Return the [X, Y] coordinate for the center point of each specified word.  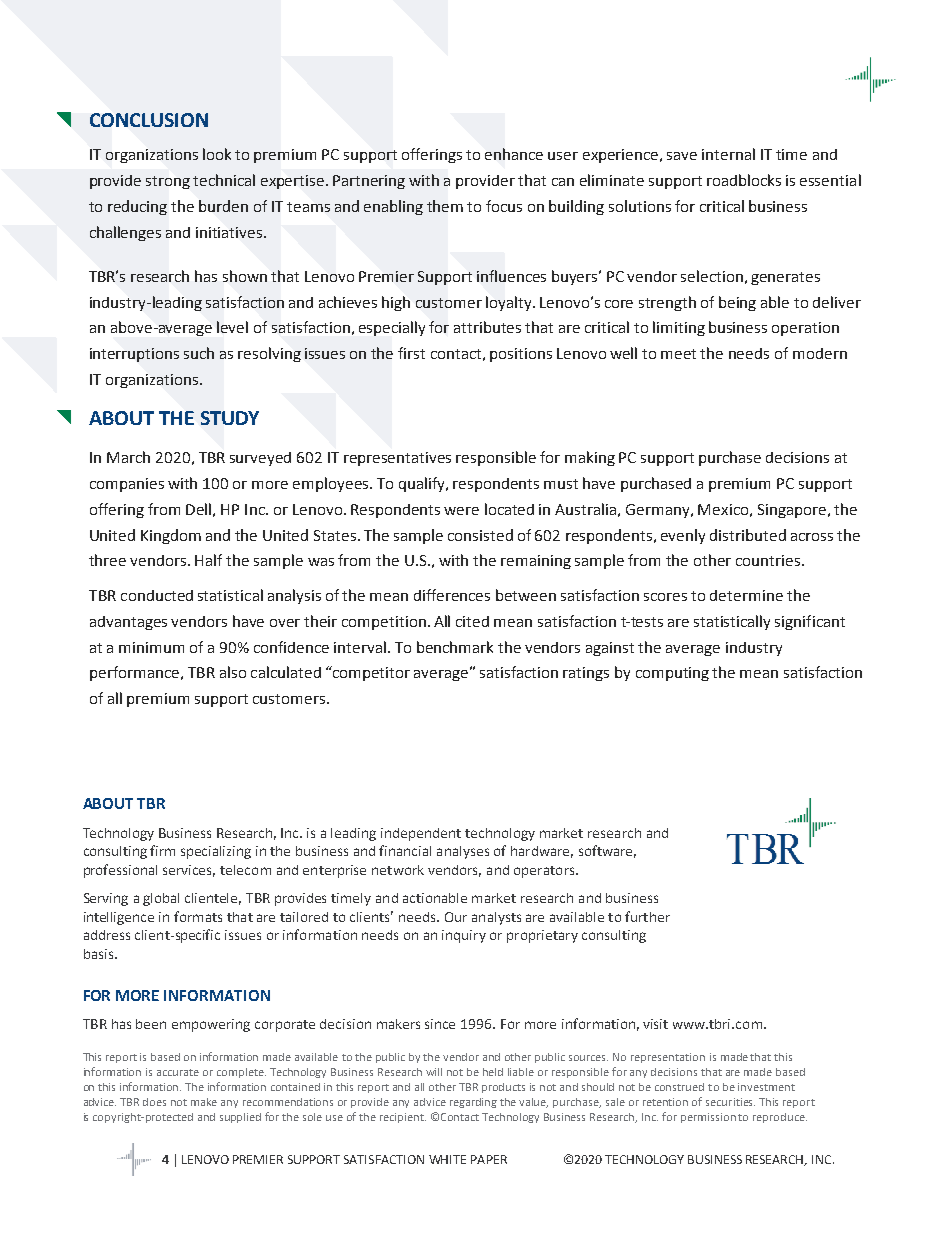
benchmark [455, 647]
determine [746, 595]
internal [728, 154]
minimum [151, 647]
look [217, 154]
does [154, 1102]
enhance [514, 154]
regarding [473, 1103]
